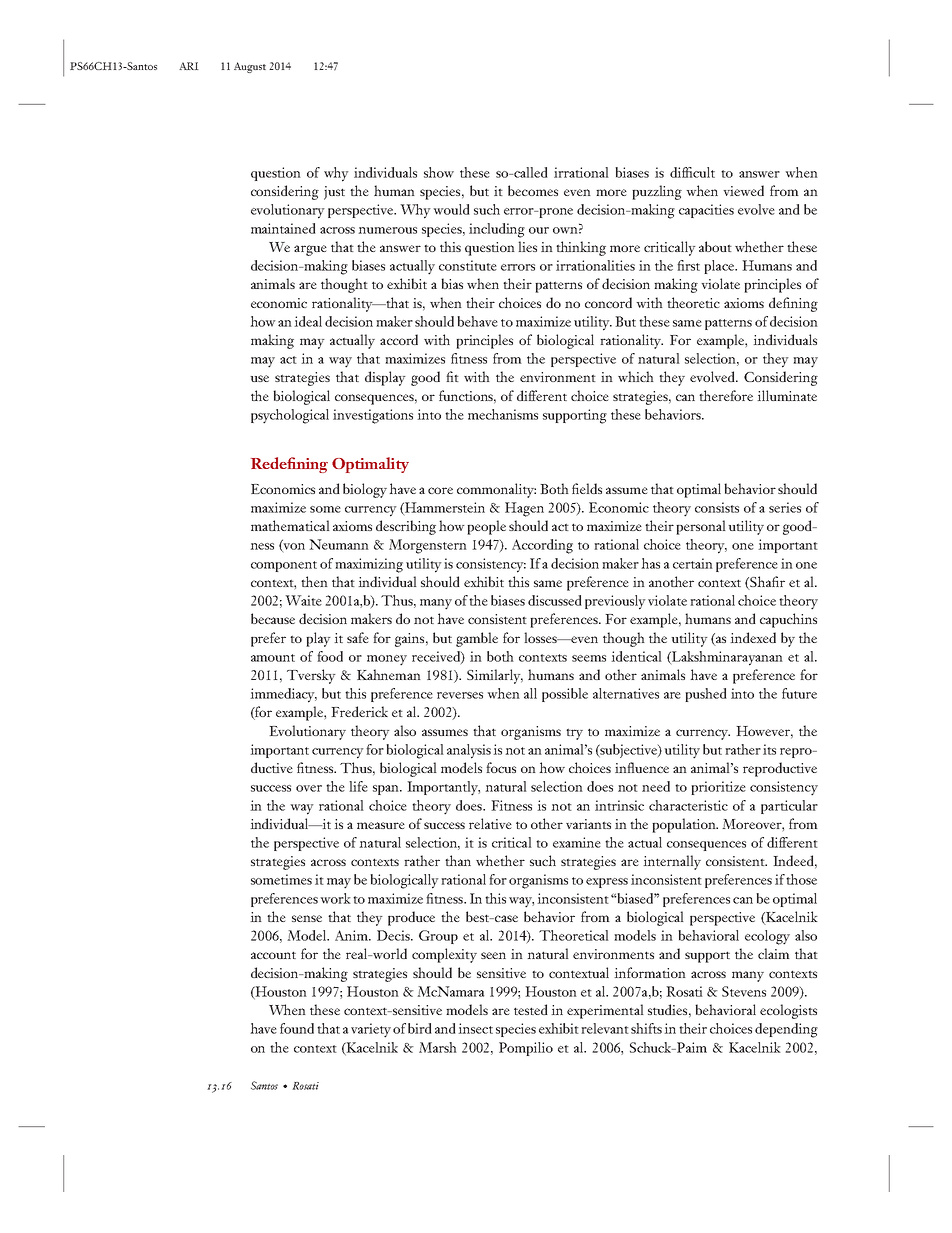  Describe the element at coordinates (311, 676) in the screenshot. I see `Tversky` at that location.
